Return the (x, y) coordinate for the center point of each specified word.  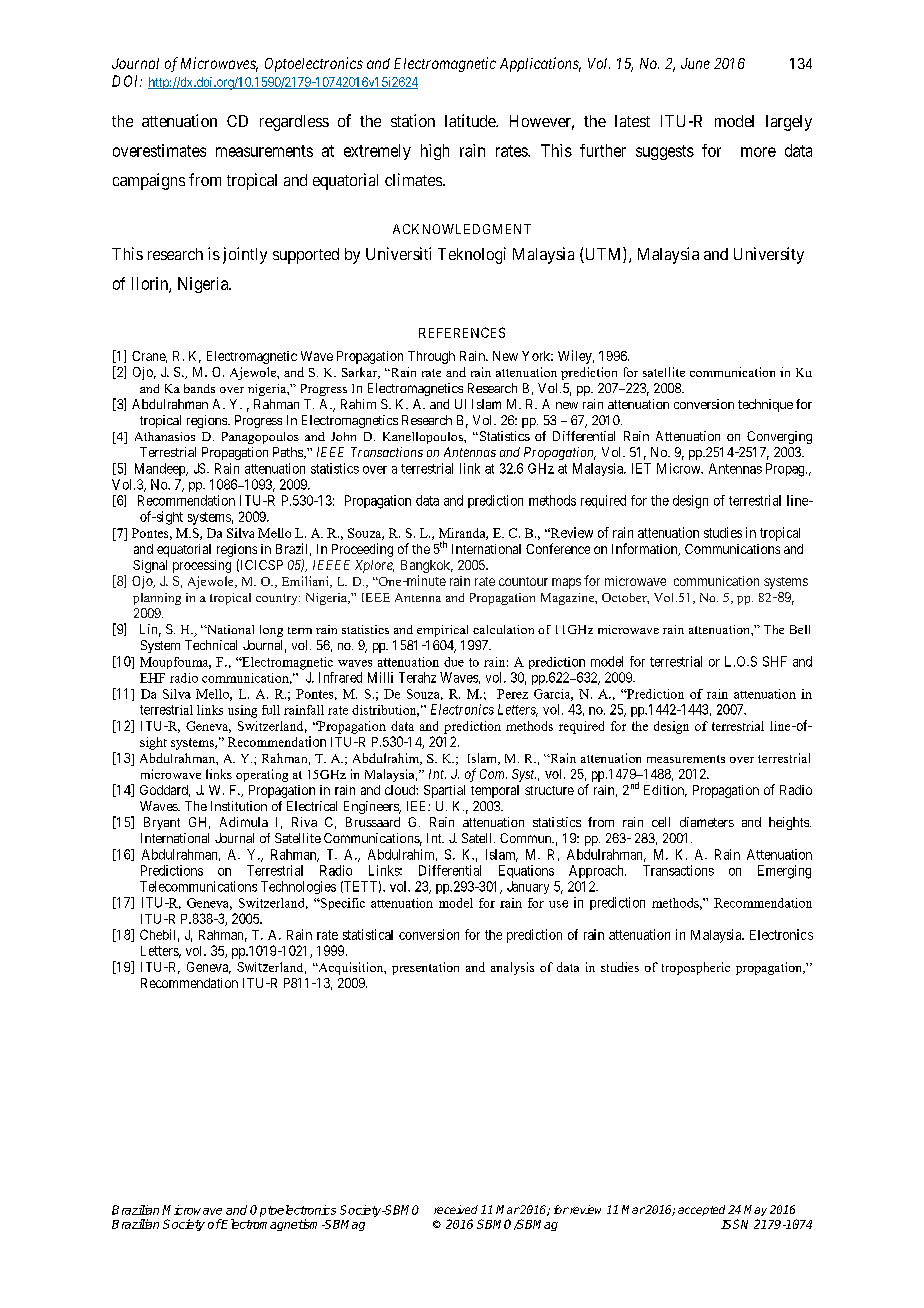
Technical (211, 645)
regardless (294, 123)
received (456, 1209)
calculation (503, 629)
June (695, 63)
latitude (471, 120)
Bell (800, 629)
